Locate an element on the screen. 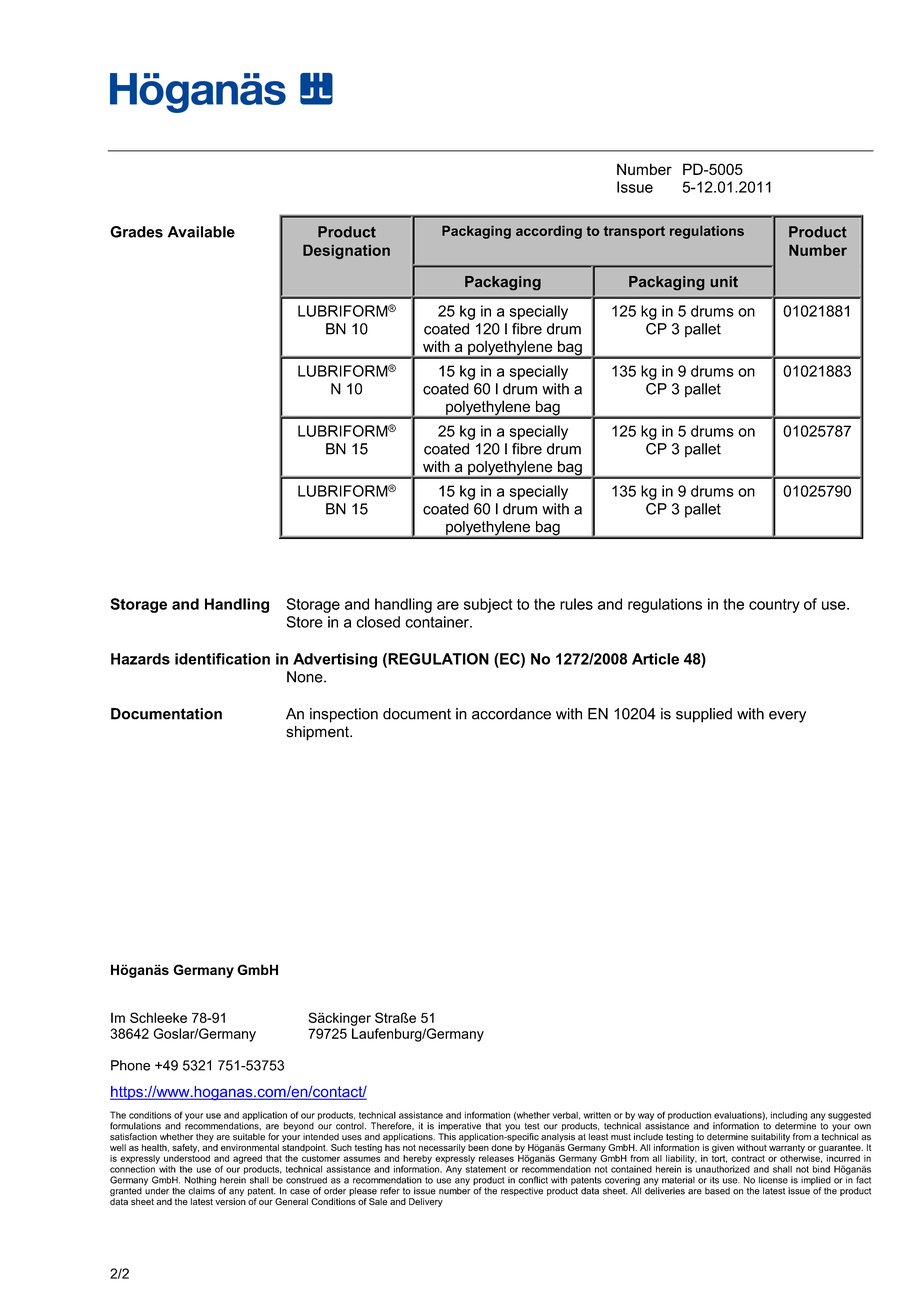 Image resolution: width=924 pixels, height=1308 pixels. Available is located at coordinates (201, 232).
